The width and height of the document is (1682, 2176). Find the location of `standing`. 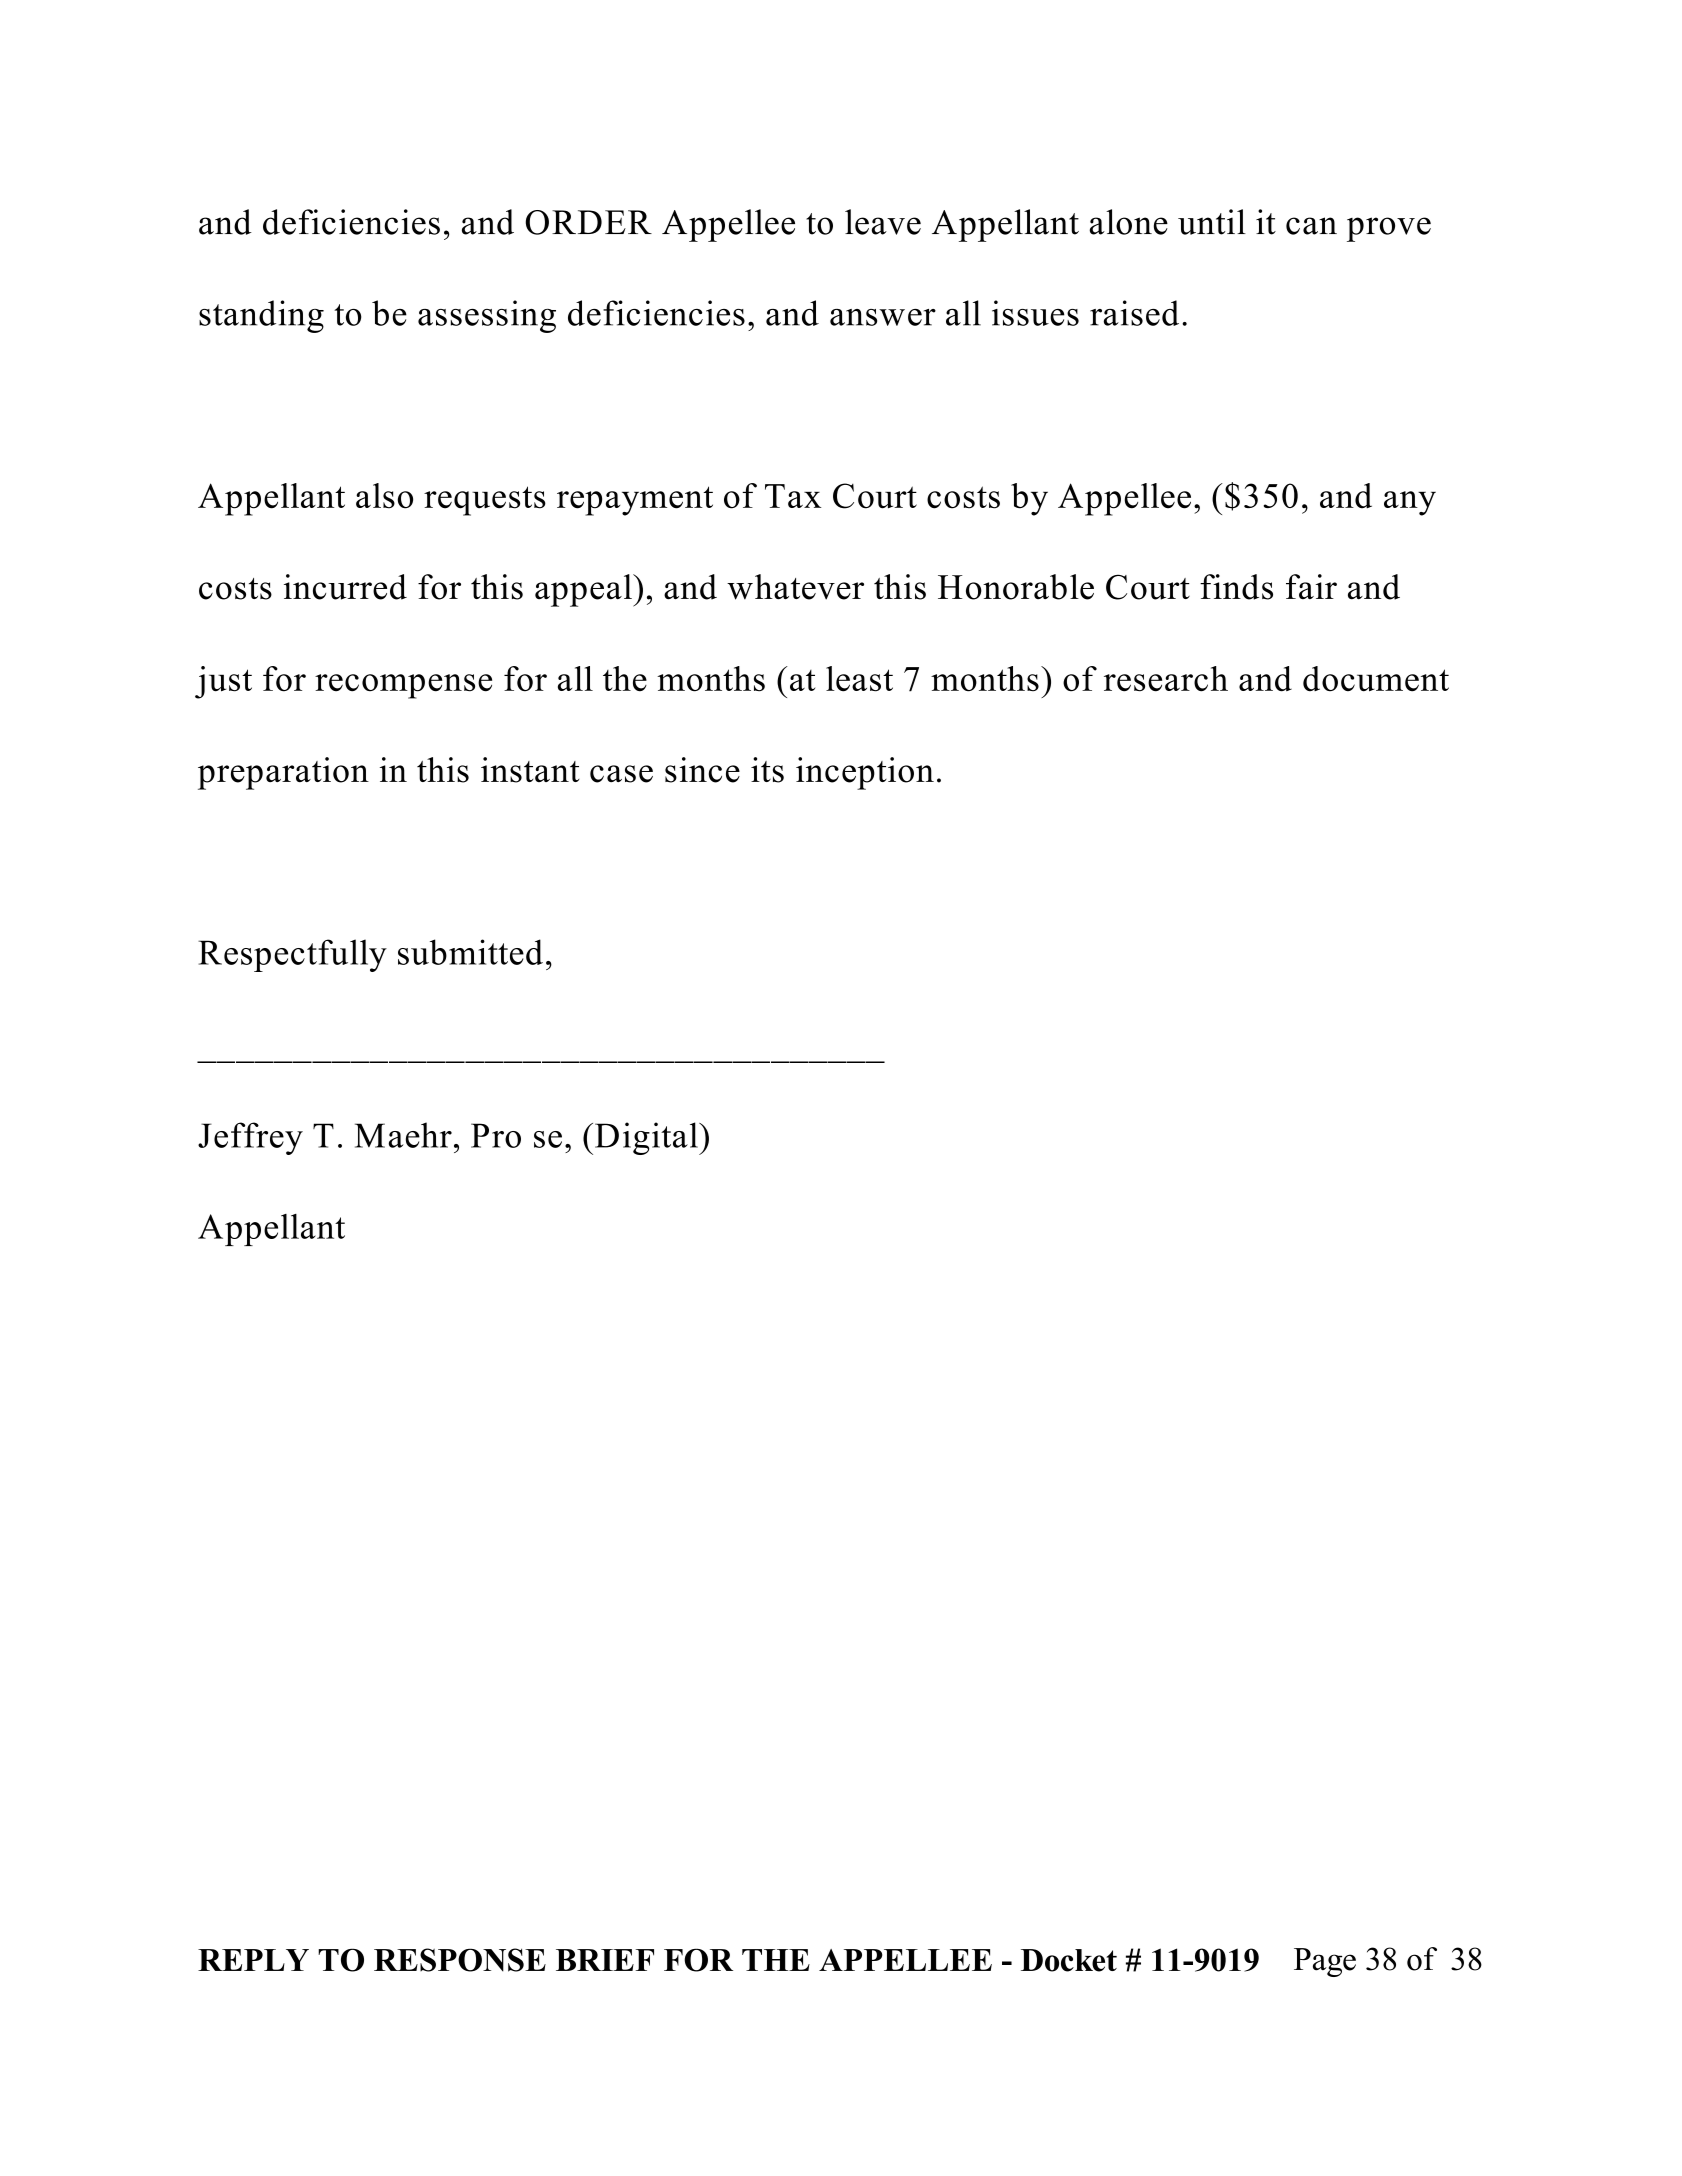

standing is located at coordinates (261, 316).
